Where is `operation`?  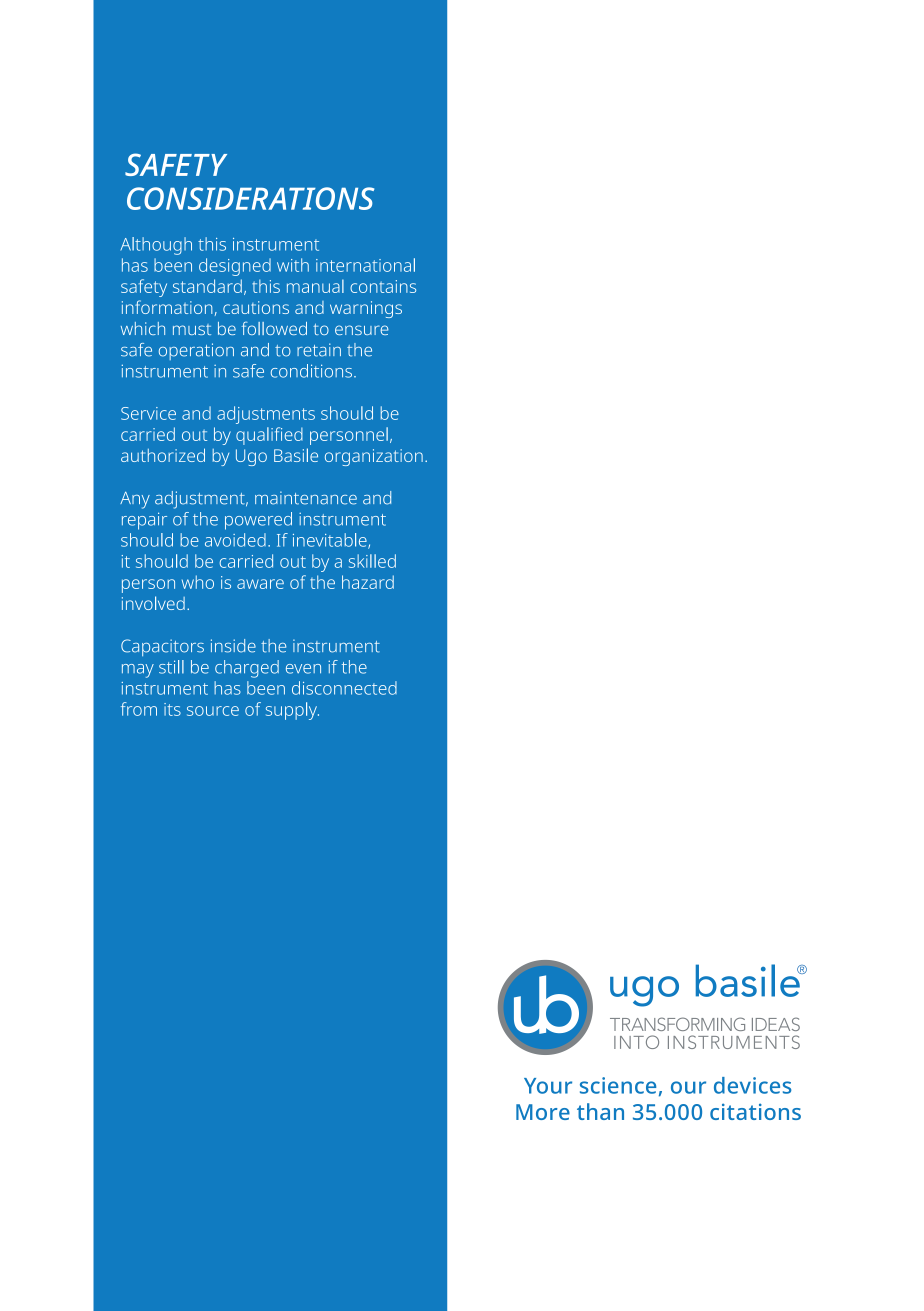
operation is located at coordinates (196, 351).
